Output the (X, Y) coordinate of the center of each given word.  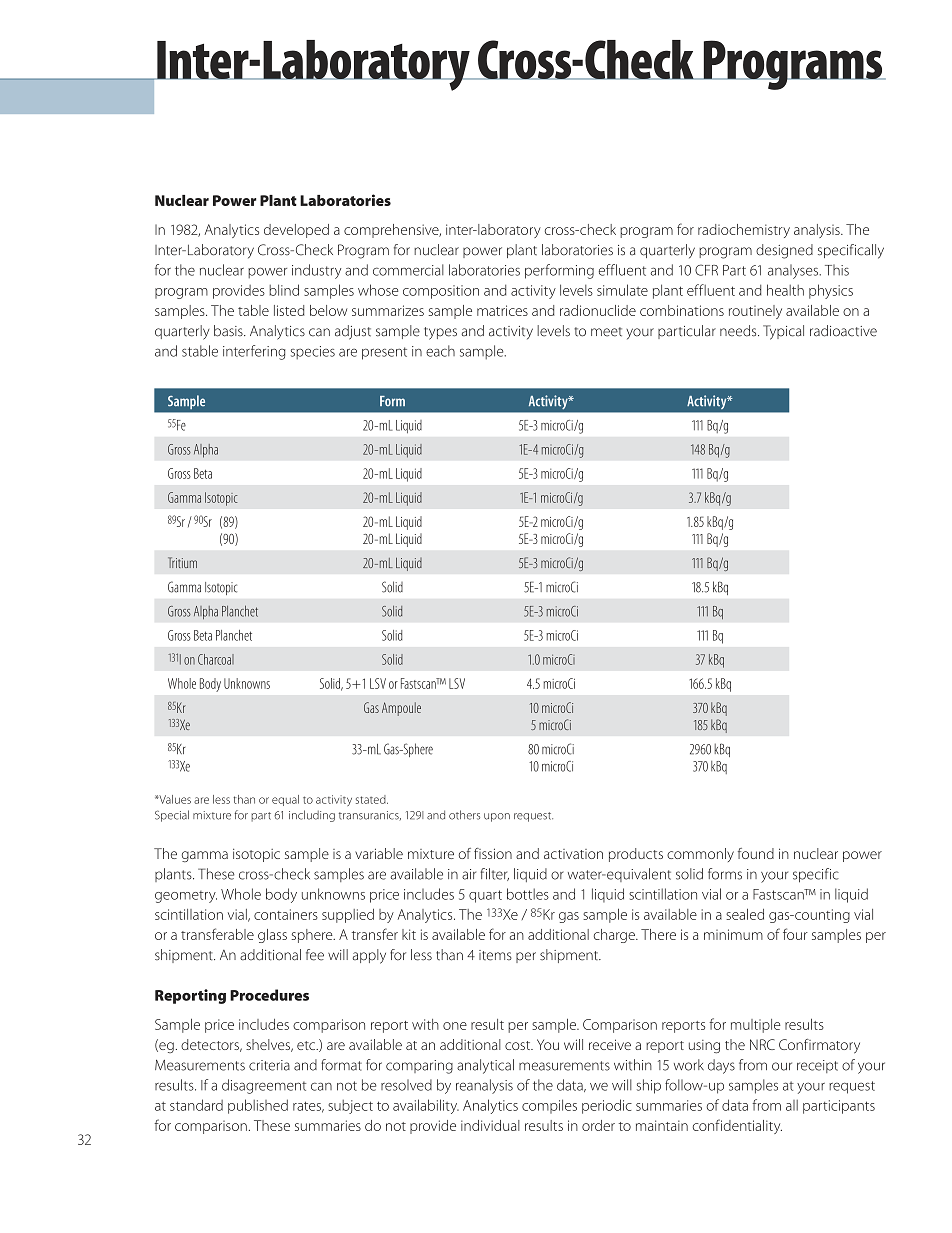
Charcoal (216, 659)
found (756, 853)
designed (784, 251)
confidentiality (737, 1126)
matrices (502, 310)
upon (497, 817)
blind (284, 290)
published (258, 1106)
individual (490, 1125)
